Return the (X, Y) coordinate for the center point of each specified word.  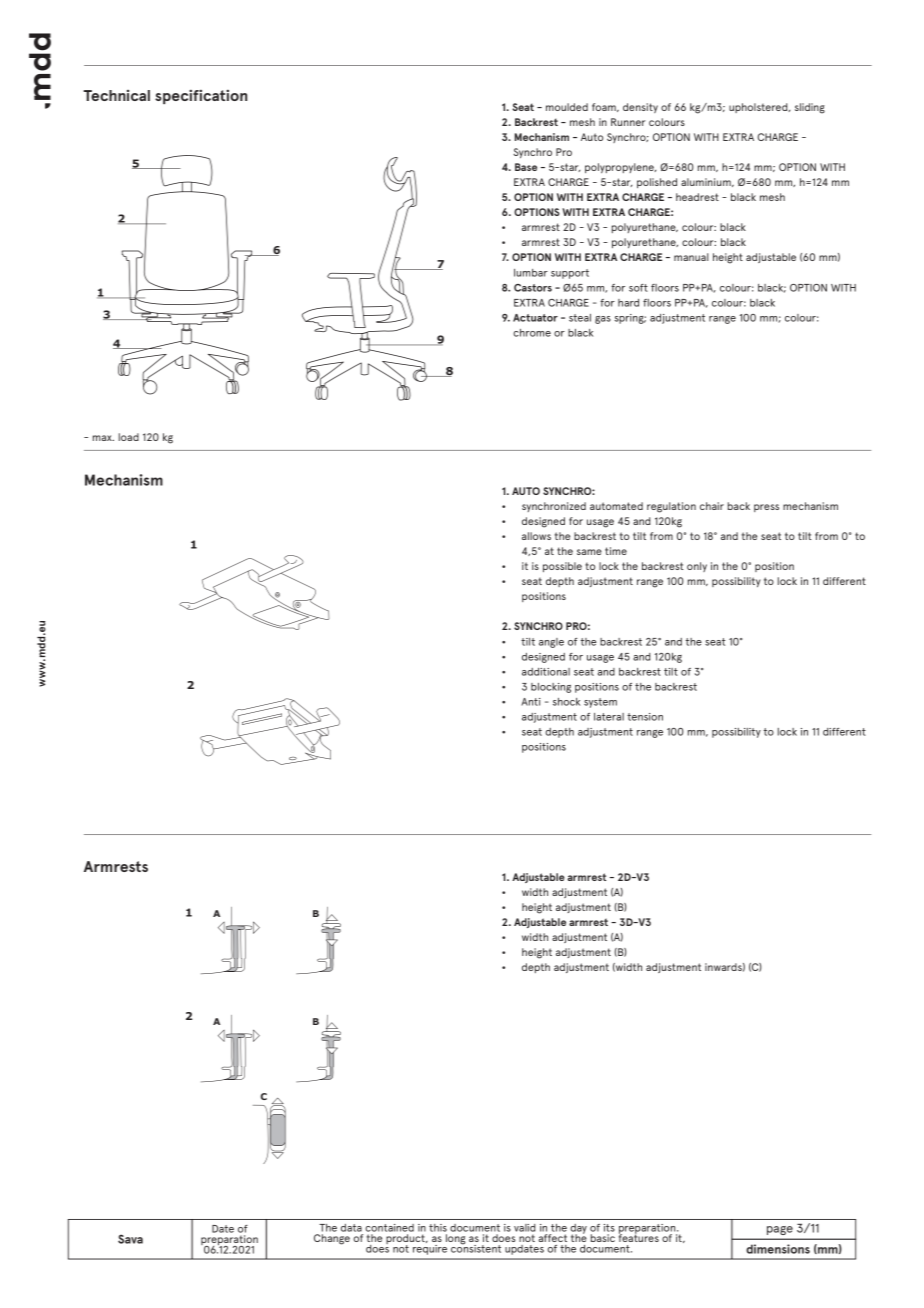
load (129, 437)
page (780, 1230)
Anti (531, 702)
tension (645, 717)
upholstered (759, 108)
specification (201, 96)
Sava (130, 1239)
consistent (476, 1247)
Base (526, 167)
